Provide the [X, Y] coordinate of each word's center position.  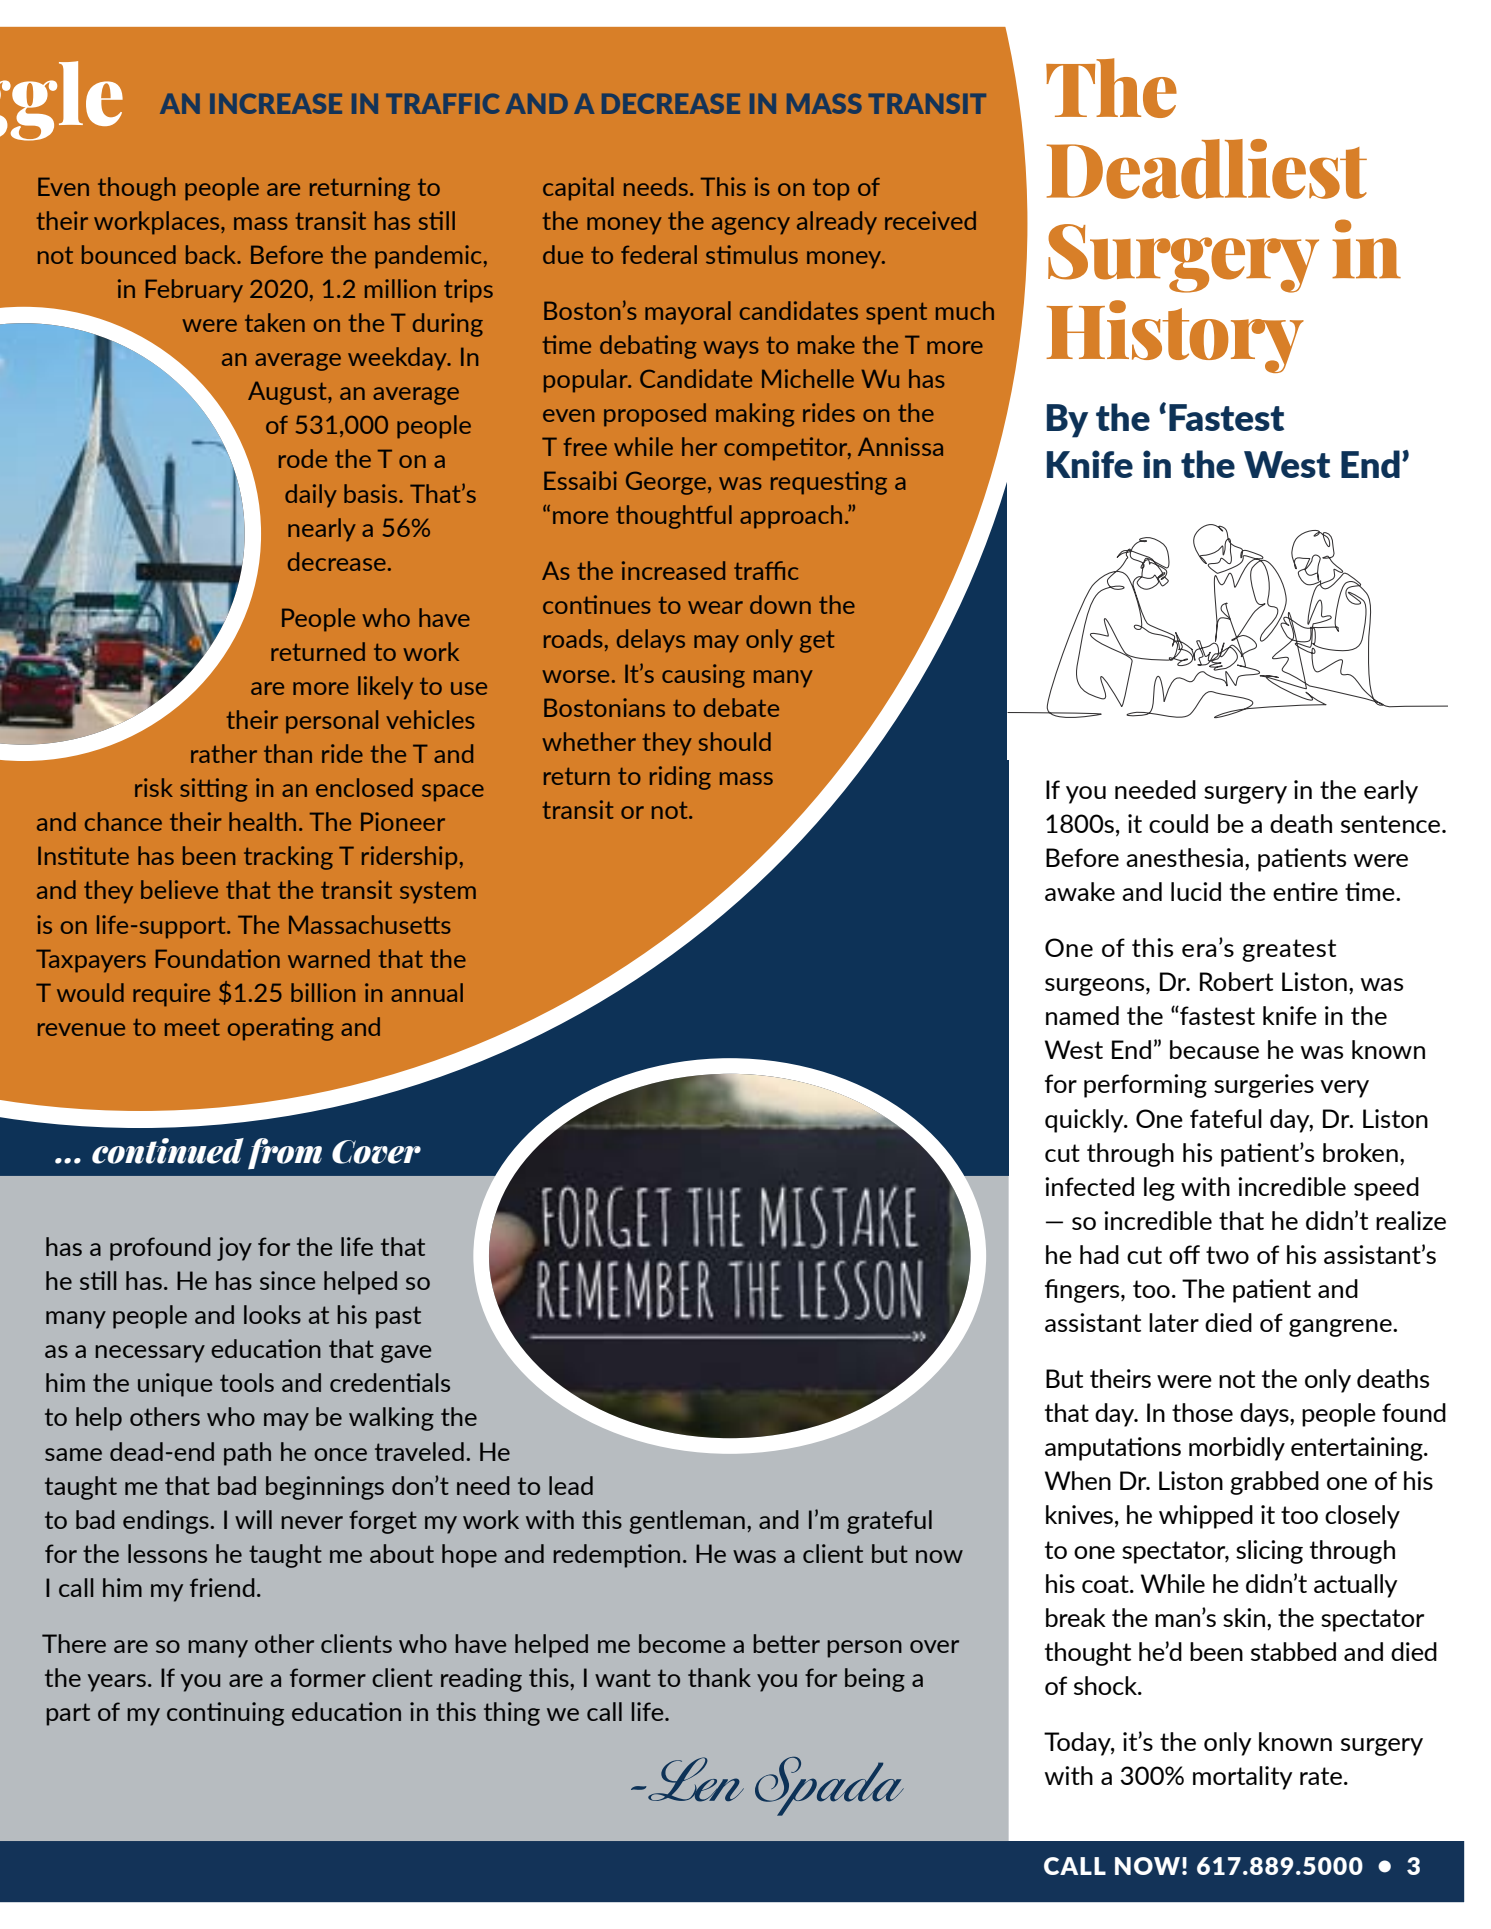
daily [311, 496]
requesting [829, 483]
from [285, 1154]
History [1175, 336]
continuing [225, 1714]
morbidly [1237, 1449]
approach [791, 517]
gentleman [687, 1522]
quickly [1085, 1121]
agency [751, 226]
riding [680, 778]
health [262, 821]
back [212, 254]
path [247, 1454]
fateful [1226, 1118]
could [1178, 823]
